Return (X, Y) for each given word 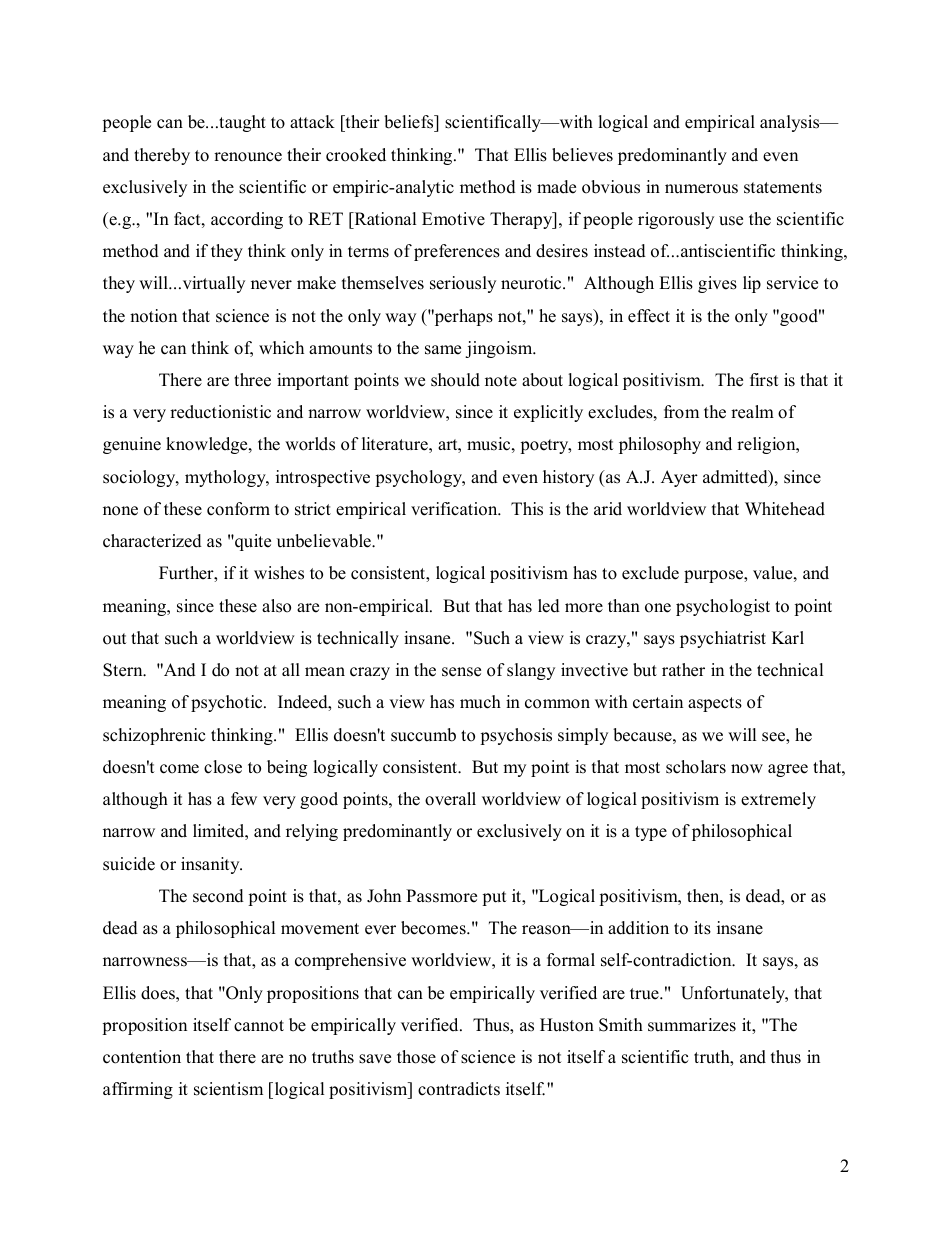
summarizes (692, 1025)
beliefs (410, 123)
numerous (701, 189)
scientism (228, 1089)
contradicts (459, 1089)
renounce (248, 157)
